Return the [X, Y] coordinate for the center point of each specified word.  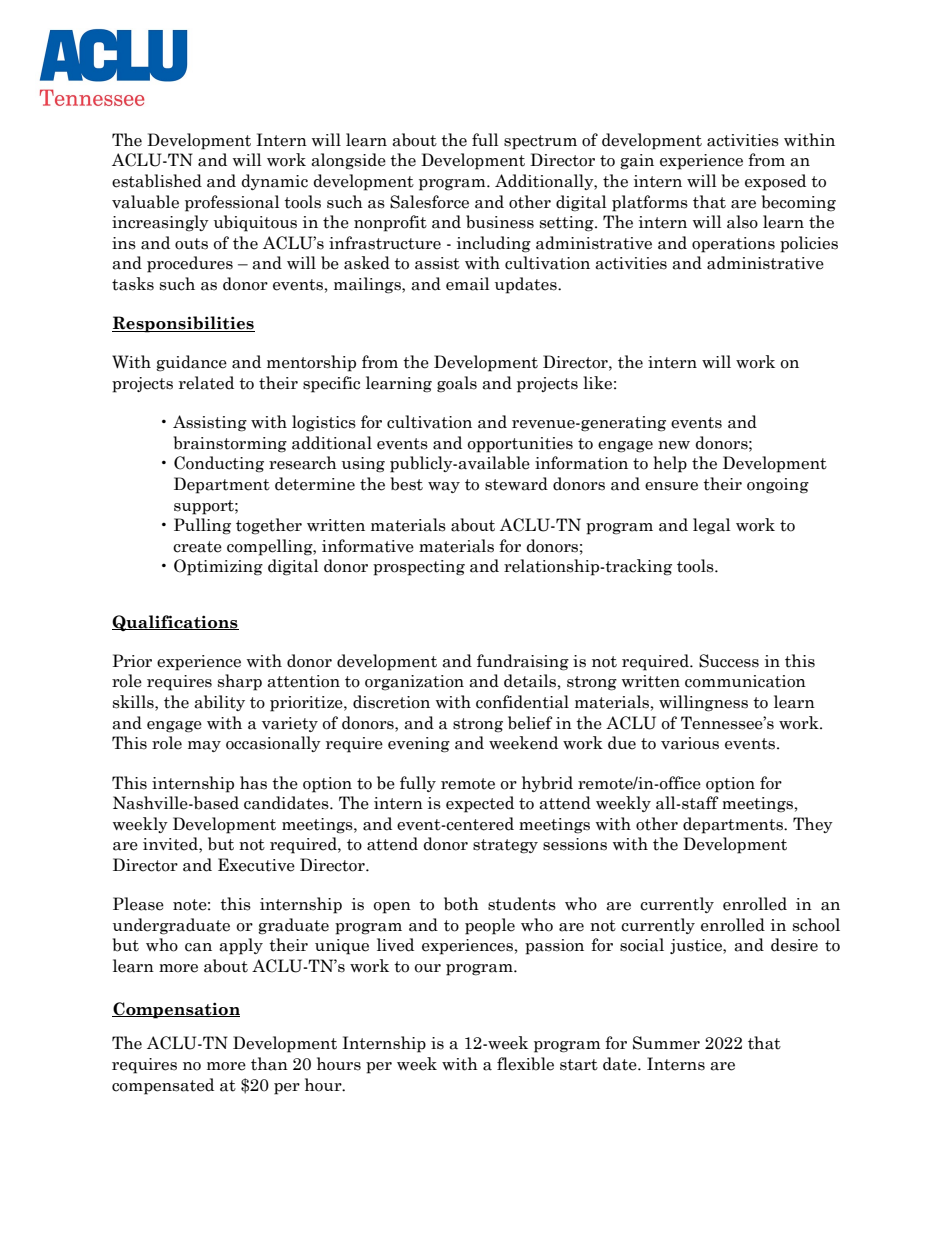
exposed [775, 182]
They [813, 825]
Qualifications [175, 623]
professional [232, 203]
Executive [256, 865]
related [206, 383]
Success [729, 661]
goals [457, 384]
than [269, 1064]
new [674, 445]
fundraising [523, 662]
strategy [505, 846]
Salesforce [429, 202]
